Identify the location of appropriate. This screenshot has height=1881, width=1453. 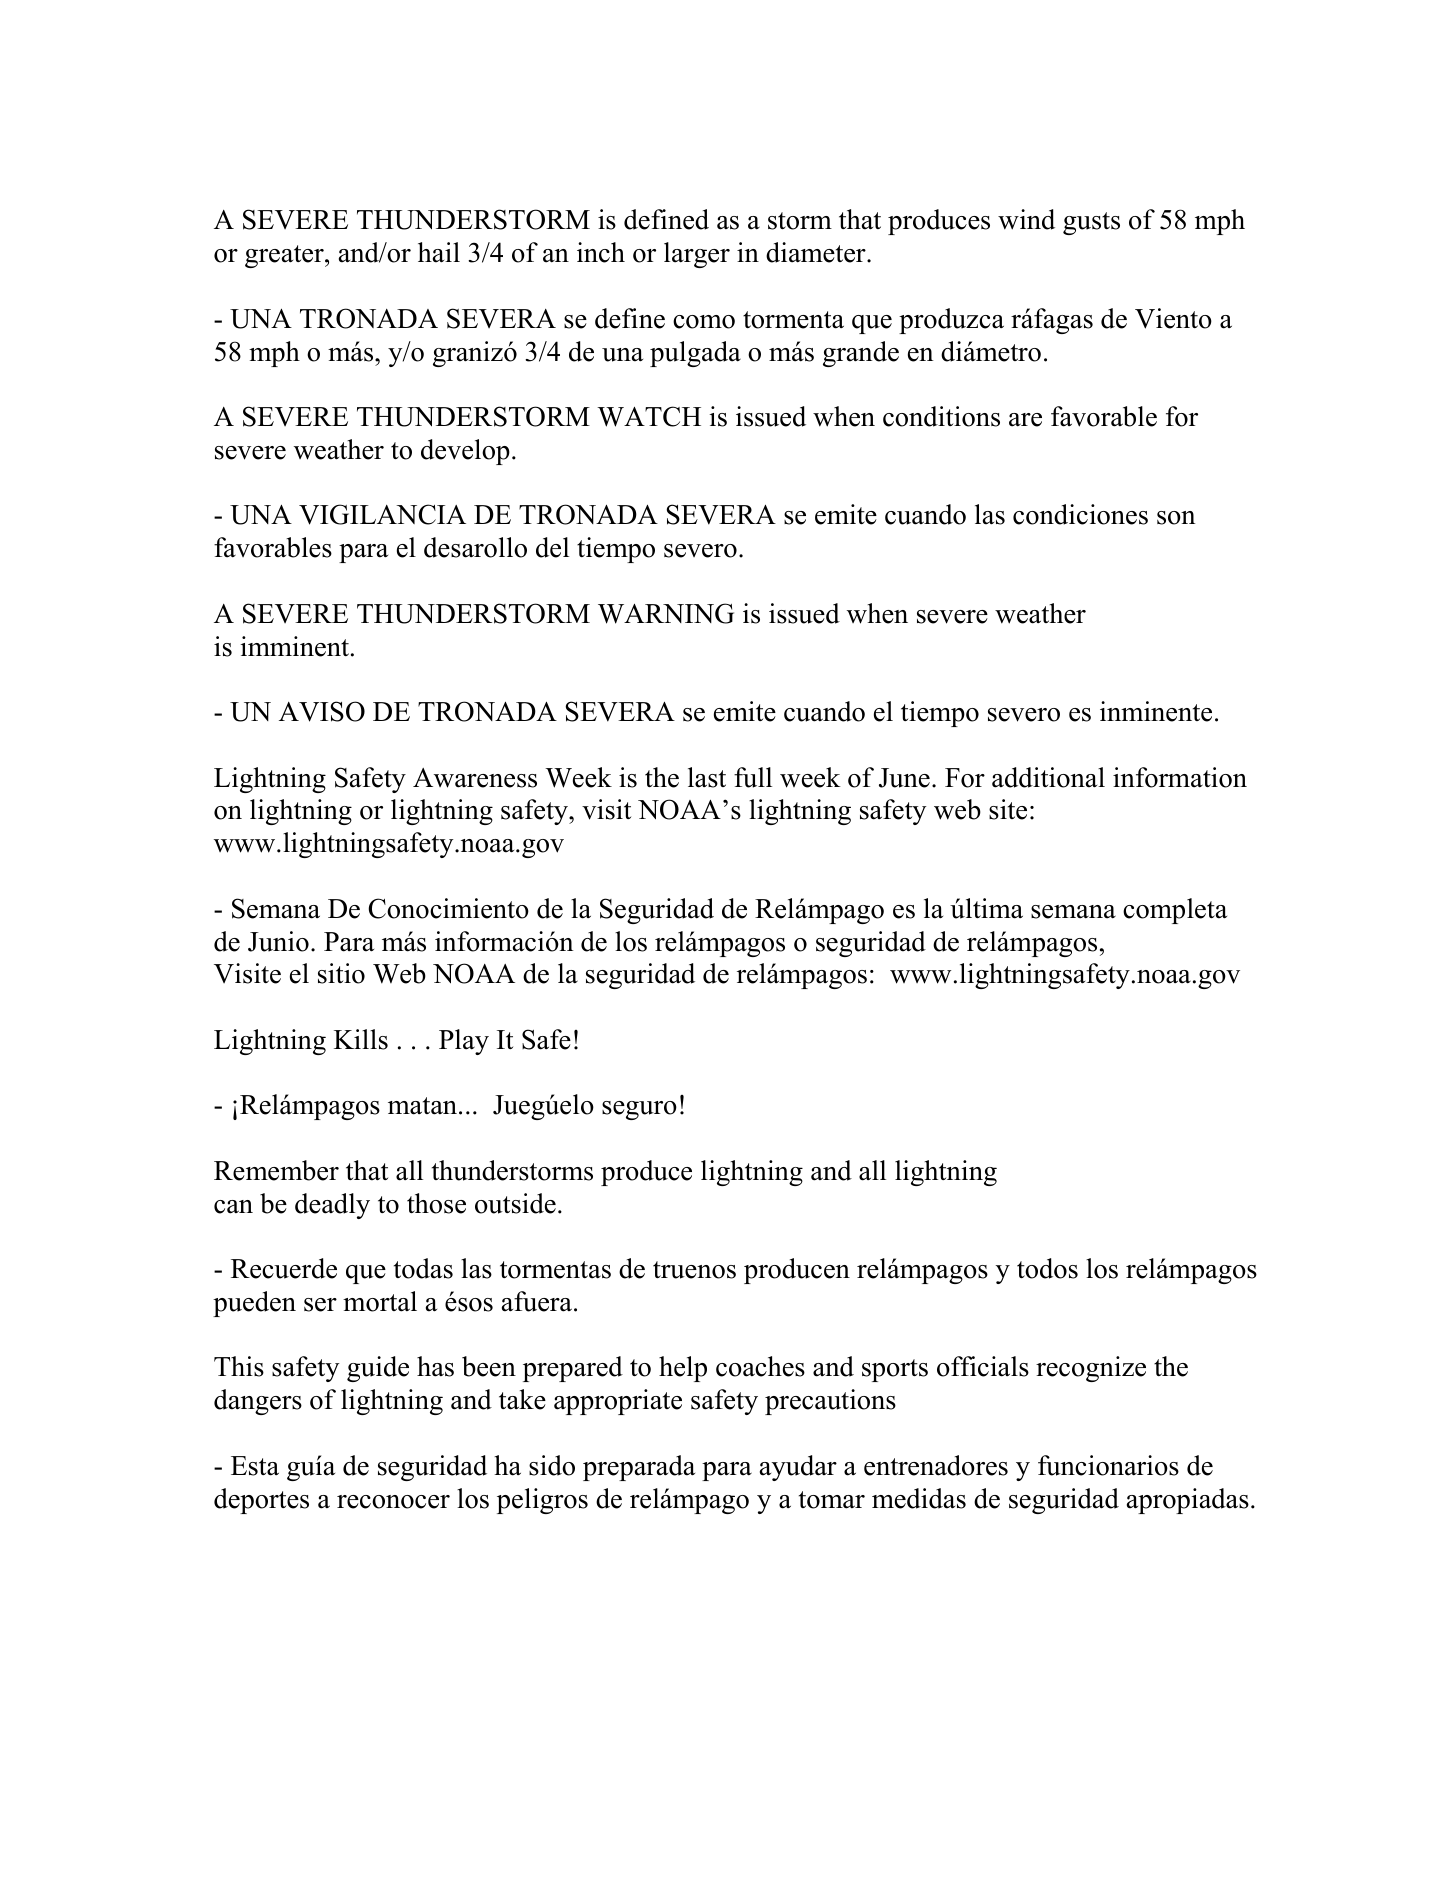
(618, 1402).
